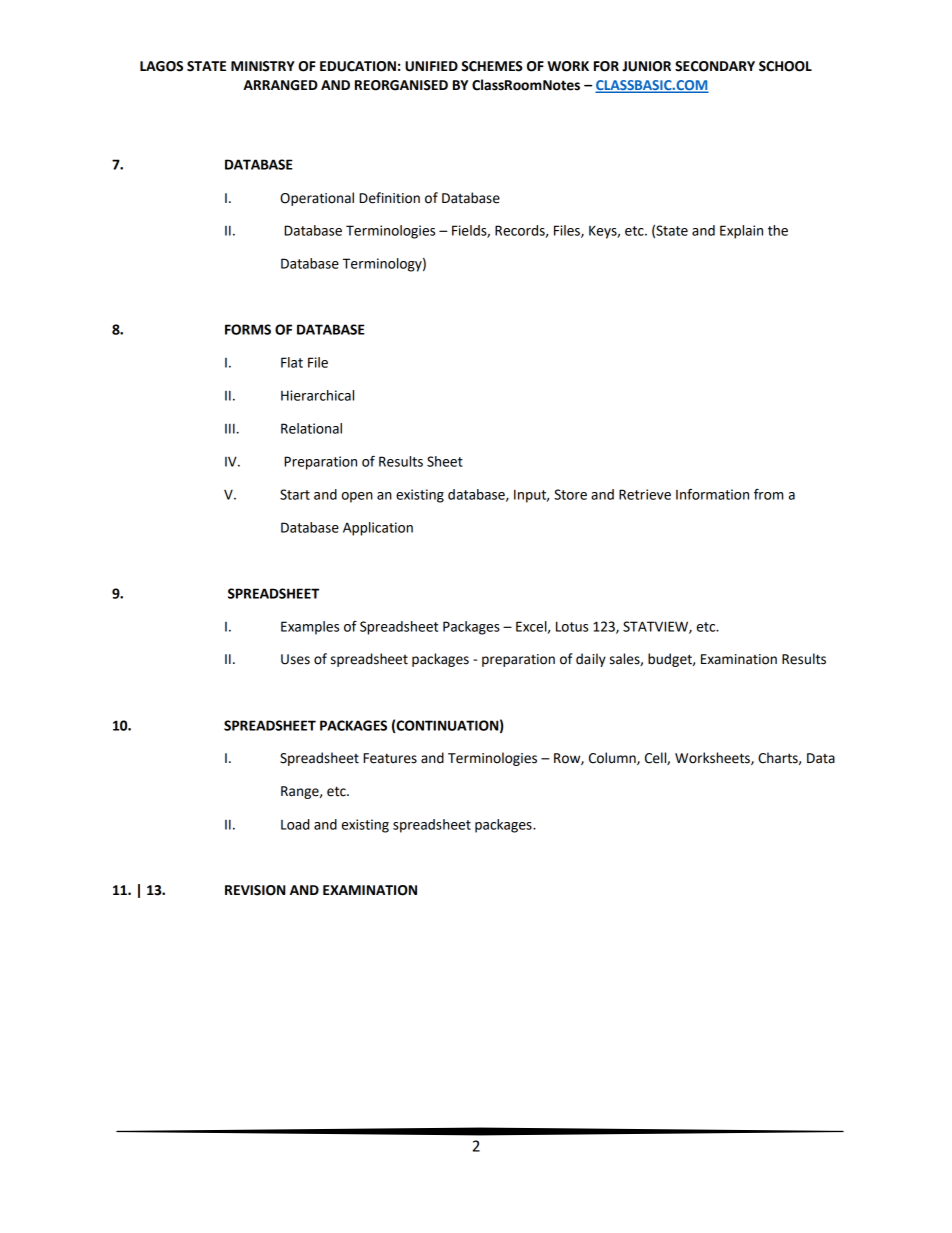  Describe the element at coordinates (570, 494) in the screenshot. I see `Store` at that location.
